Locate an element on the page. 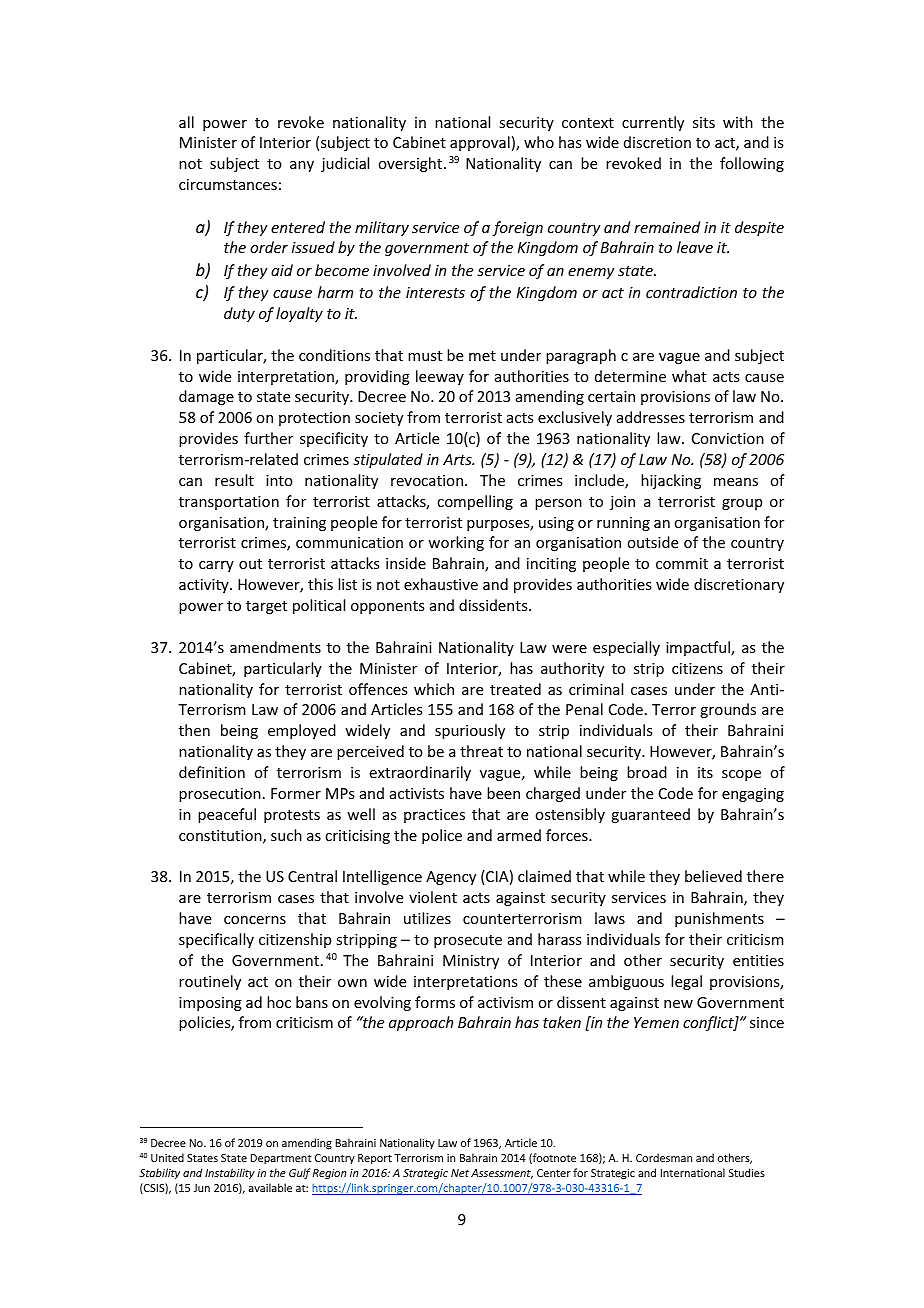  approval is located at coordinates (480, 143).
